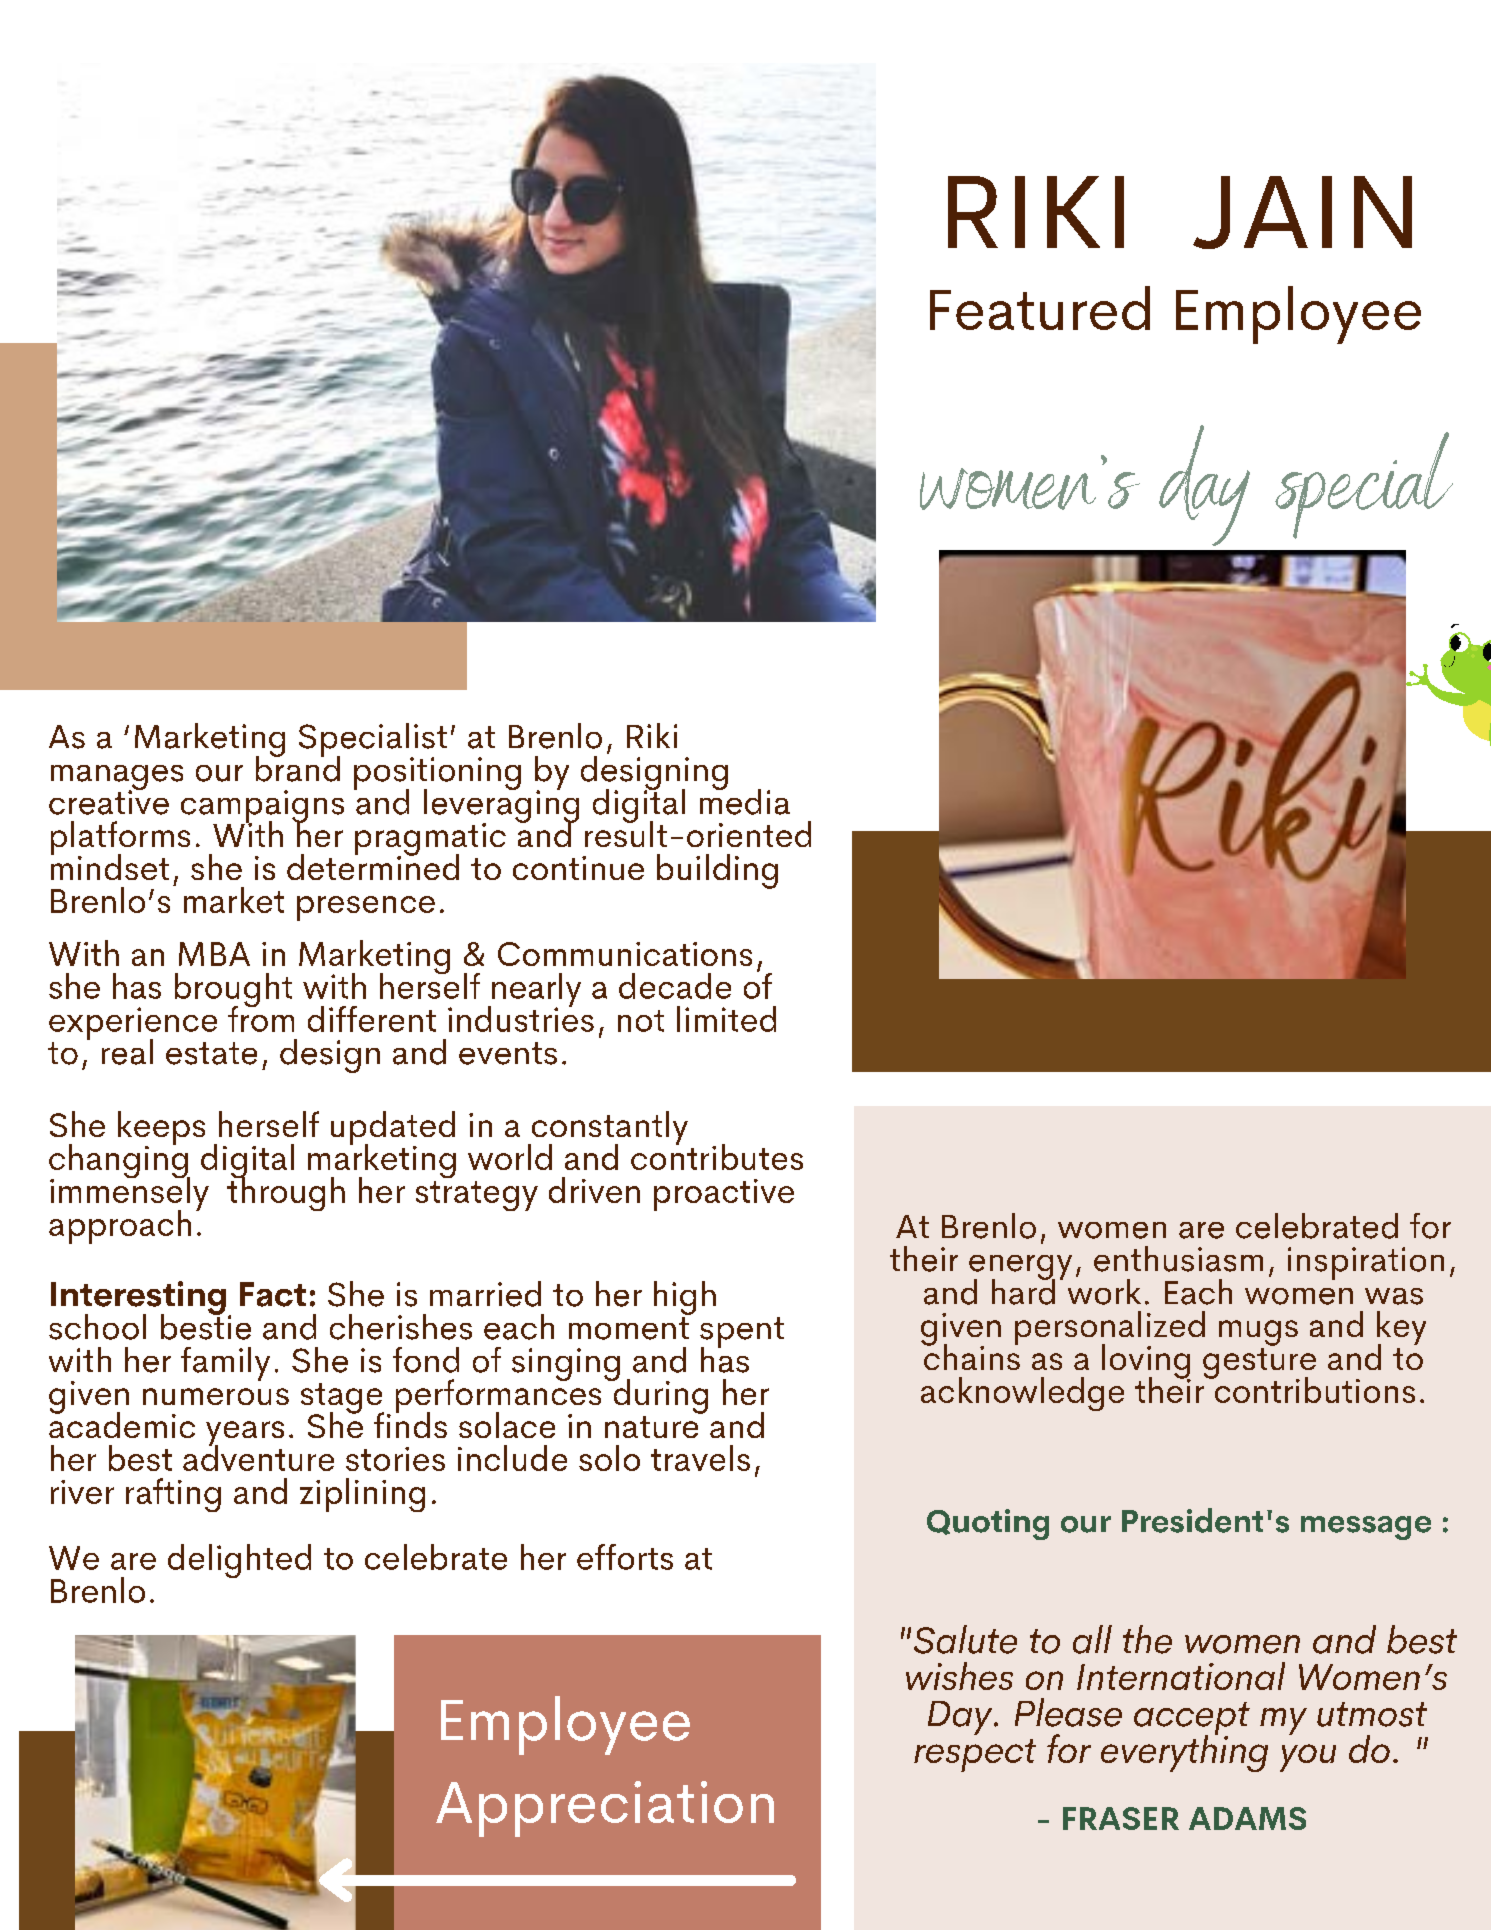  I want to click on gesture, so click(1259, 1363).
